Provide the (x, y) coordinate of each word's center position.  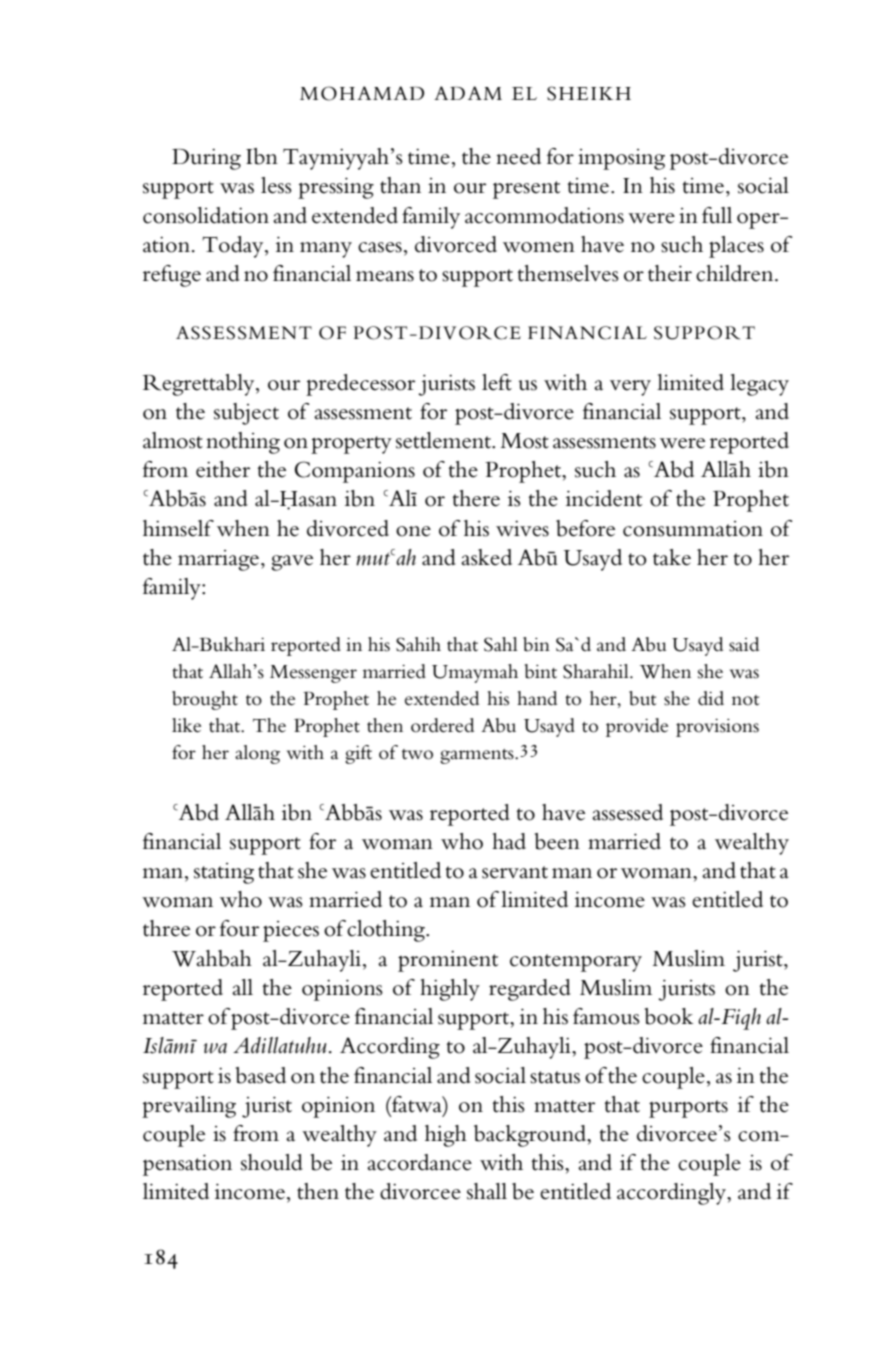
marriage (218, 560)
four (239, 928)
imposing (621, 159)
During (206, 159)
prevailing (189, 1107)
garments (478, 756)
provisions (717, 728)
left (497, 382)
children (736, 273)
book (669, 1016)
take (672, 557)
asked (486, 557)
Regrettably (200, 385)
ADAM (468, 93)
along (257, 754)
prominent (448, 961)
